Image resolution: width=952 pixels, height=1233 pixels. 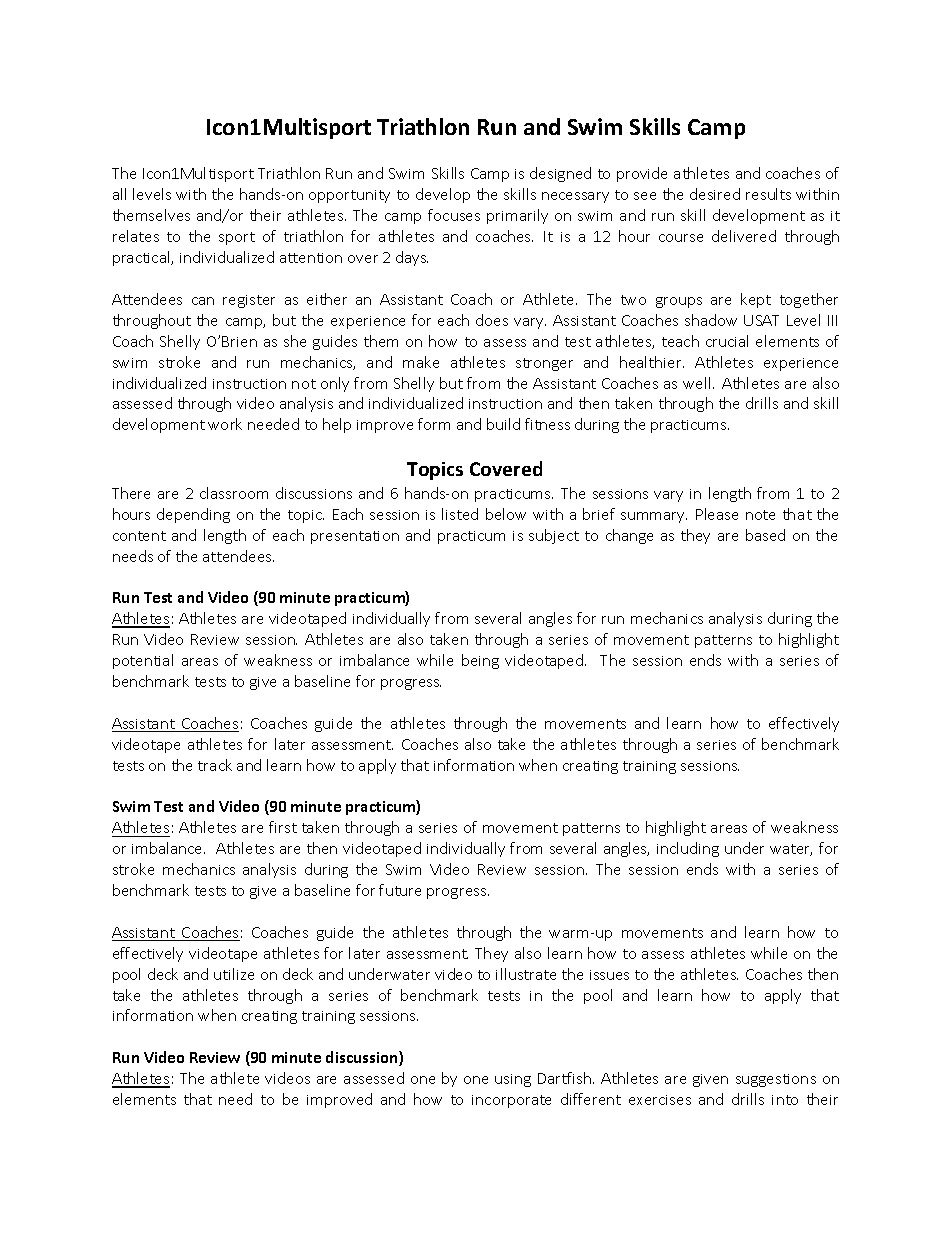 What do you see at coordinates (503, 424) in the page?
I see `build` at bounding box center [503, 424].
